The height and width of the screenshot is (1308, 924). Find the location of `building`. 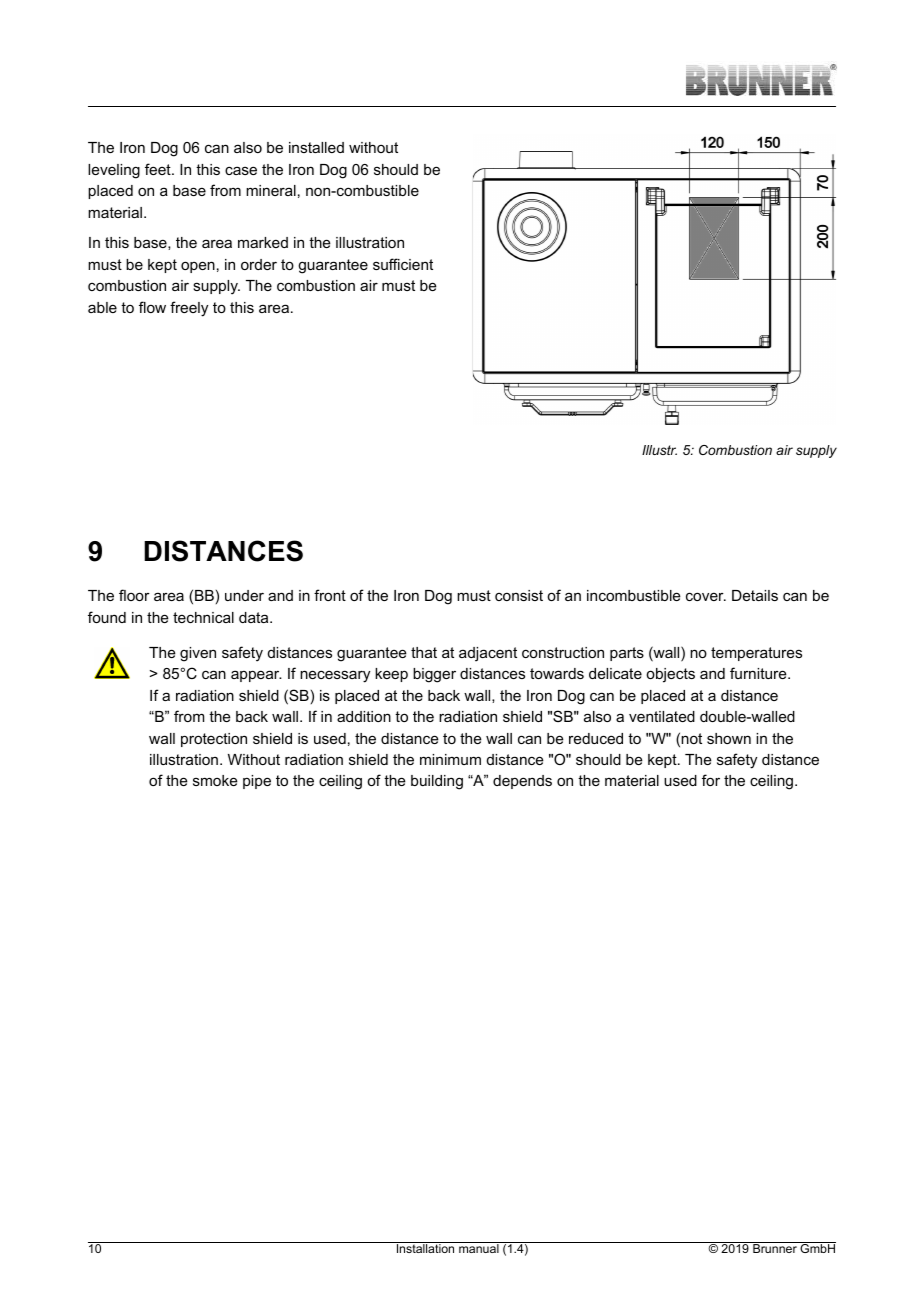

building is located at coordinates (437, 782).
